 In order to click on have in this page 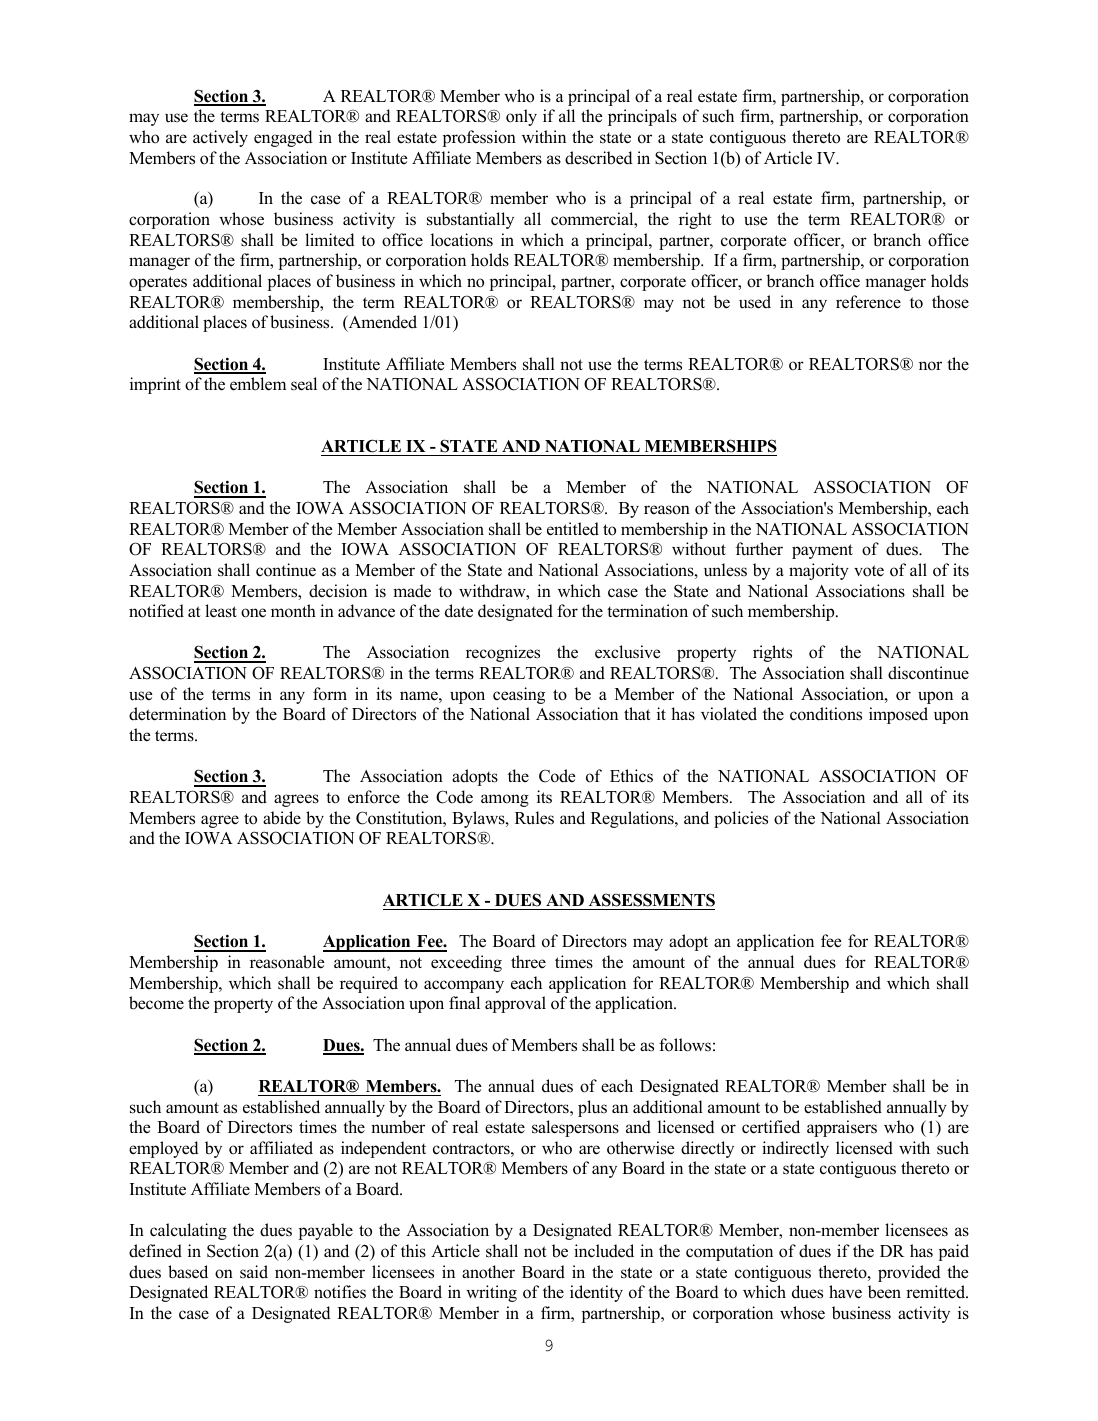, I will do `click(845, 1292)`.
